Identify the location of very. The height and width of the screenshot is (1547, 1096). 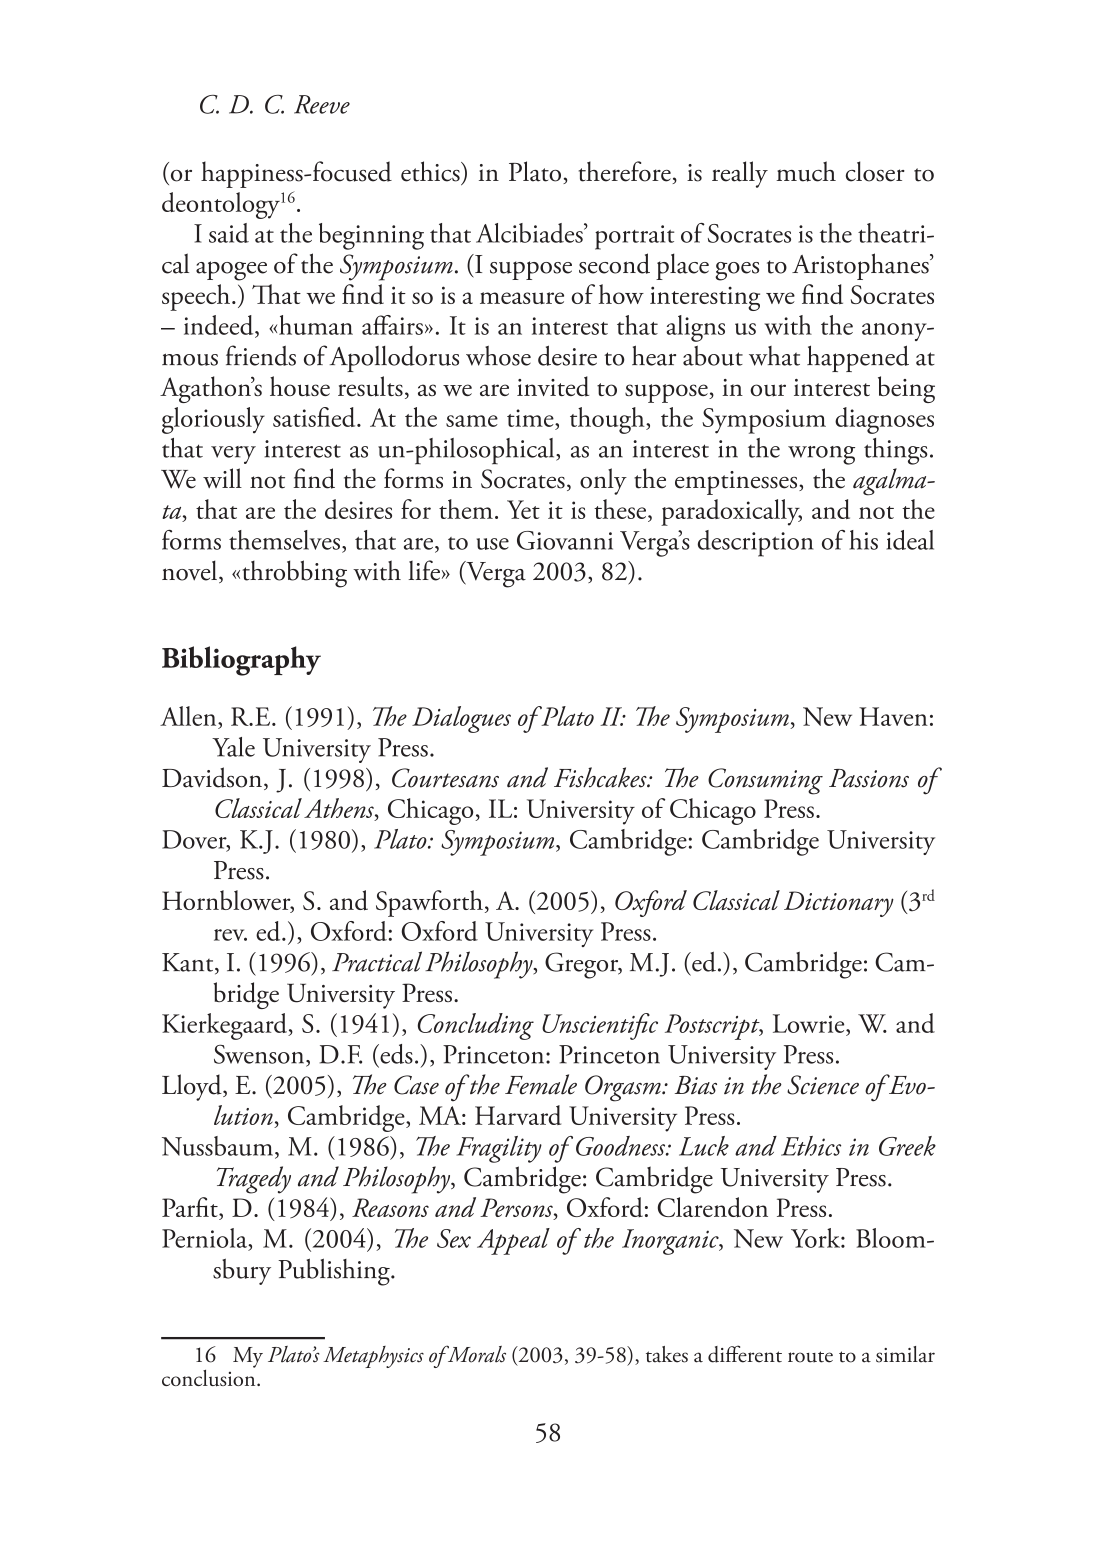
(233, 455).
